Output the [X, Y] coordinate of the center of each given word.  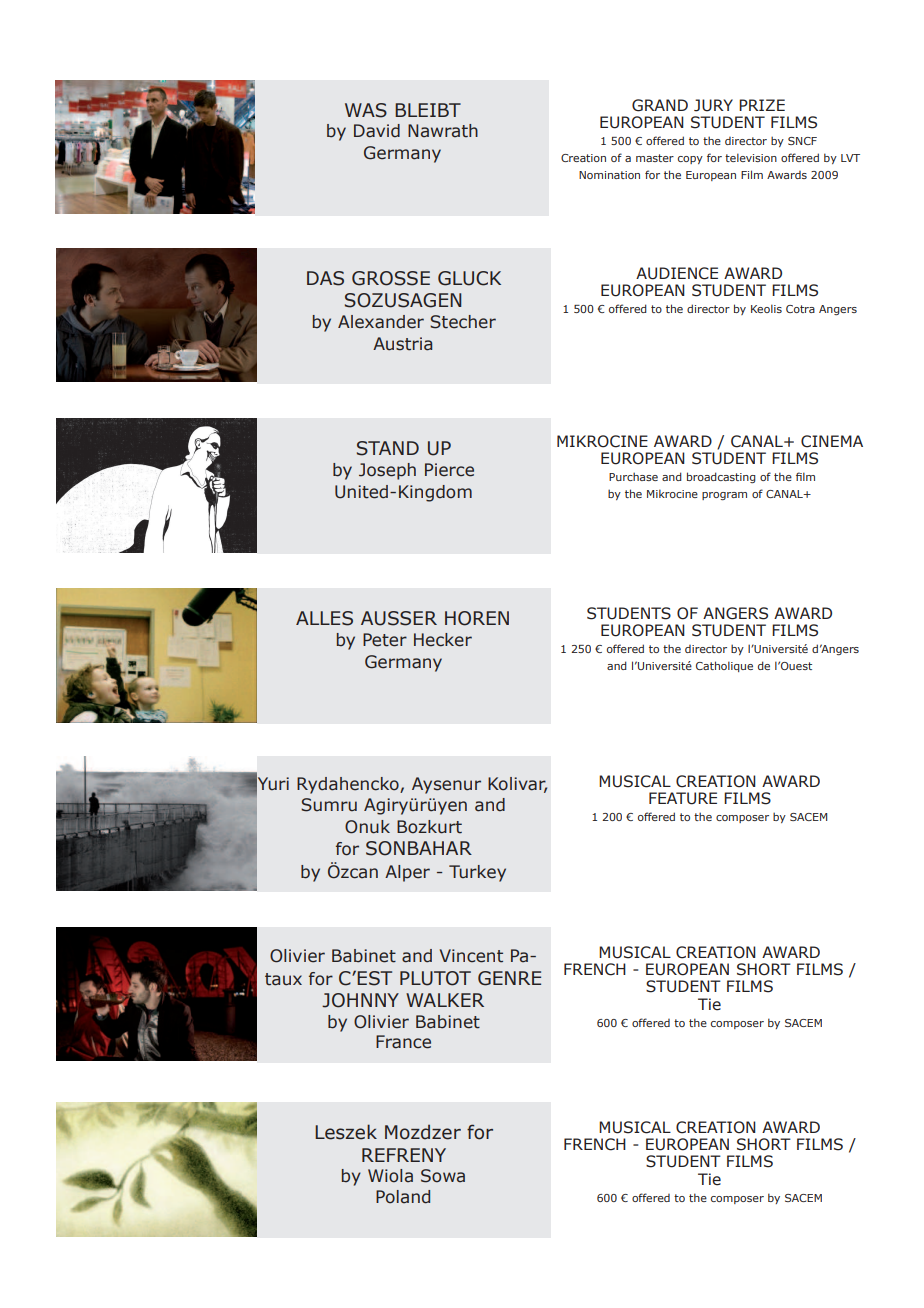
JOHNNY [360, 1000]
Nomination [609, 175]
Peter [385, 640]
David [377, 131]
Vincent [471, 956]
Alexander [381, 322]
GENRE [509, 978]
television [751, 157]
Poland [403, 1197]
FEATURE [683, 798]
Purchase [633, 476]
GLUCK [469, 278]
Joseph [387, 471]
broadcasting [721, 477]
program [724, 496]
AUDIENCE [677, 273]
